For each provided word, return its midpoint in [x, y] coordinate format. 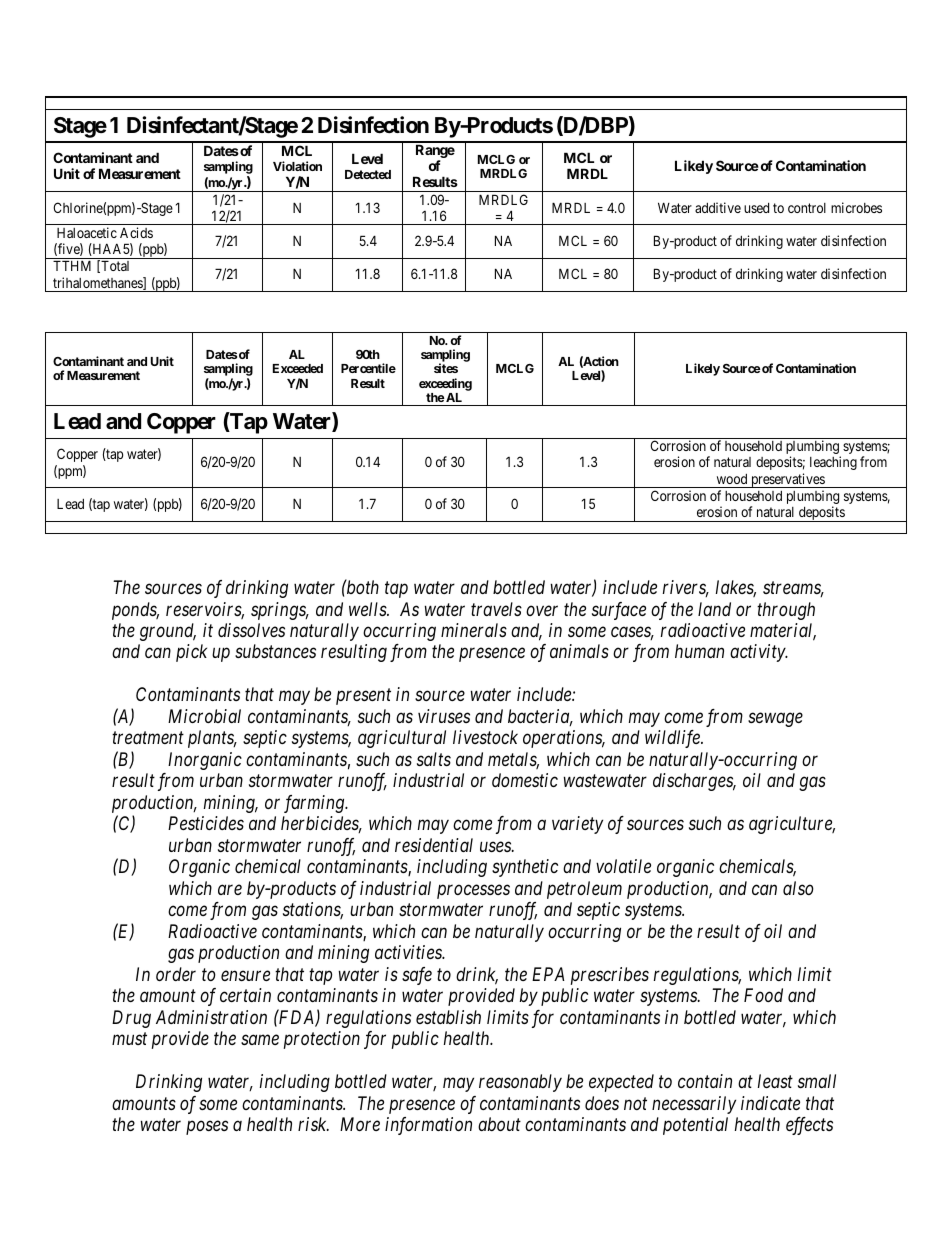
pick [191, 653]
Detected [368, 174]
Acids [136, 232]
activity [758, 653]
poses [207, 1128]
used [756, 208]
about [499, 1124]
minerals [474, 630]
